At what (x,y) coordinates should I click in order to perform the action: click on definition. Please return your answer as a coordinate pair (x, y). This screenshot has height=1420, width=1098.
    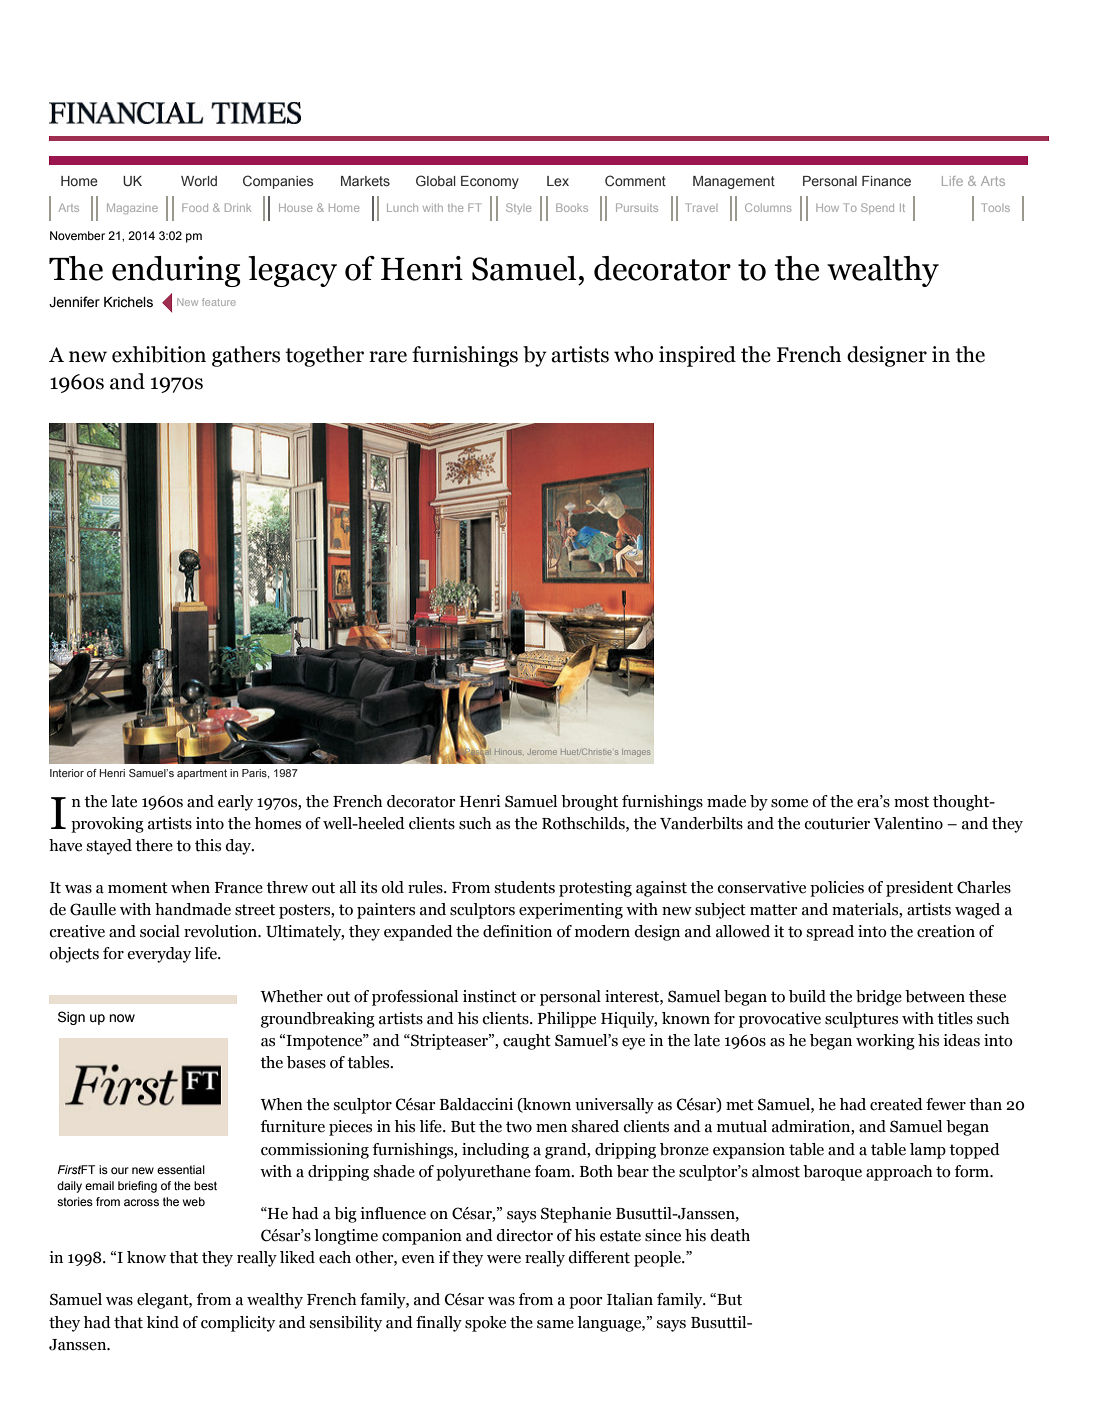
    Looking at the image, I should click on (517, 931).
